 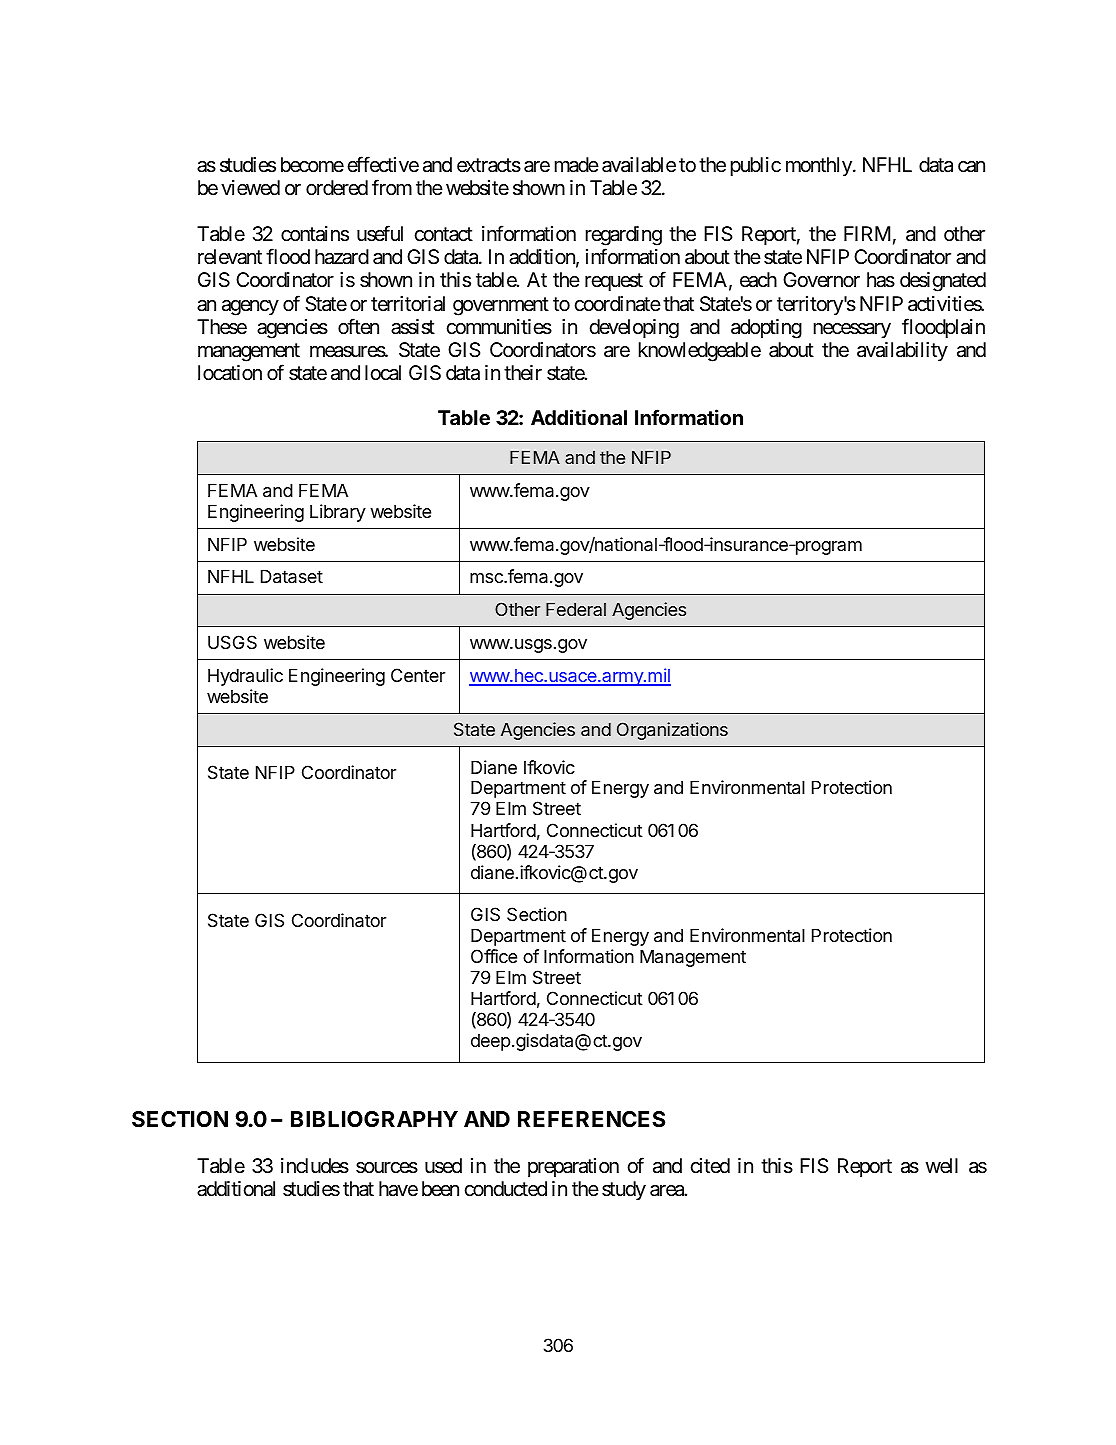 What do you see at coordinates (942, 1165) in the page?
I see `well` at bounding box center [942, 1165].
